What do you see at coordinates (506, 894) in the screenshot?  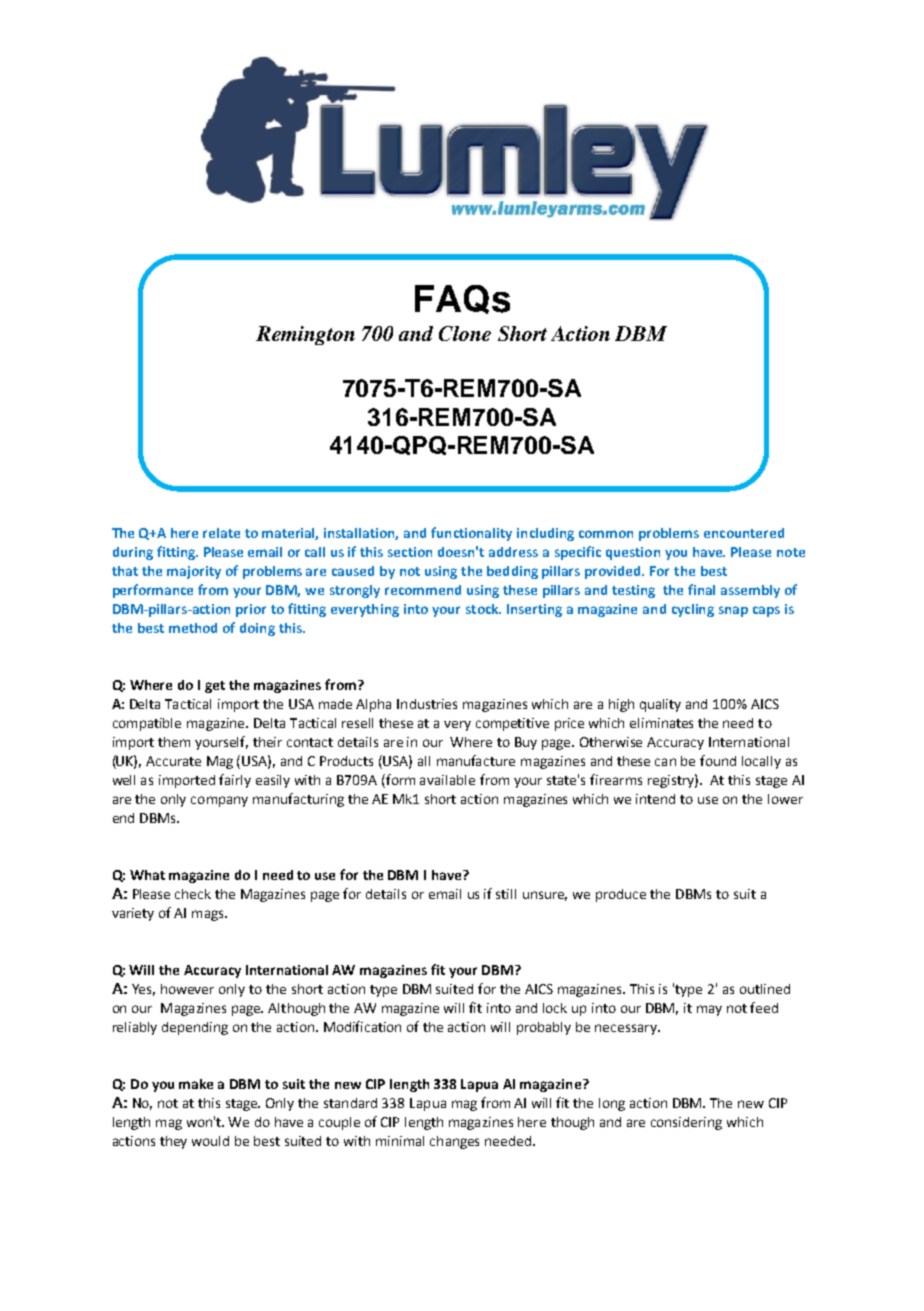 I see `still` at bounding box center [506, 894].
